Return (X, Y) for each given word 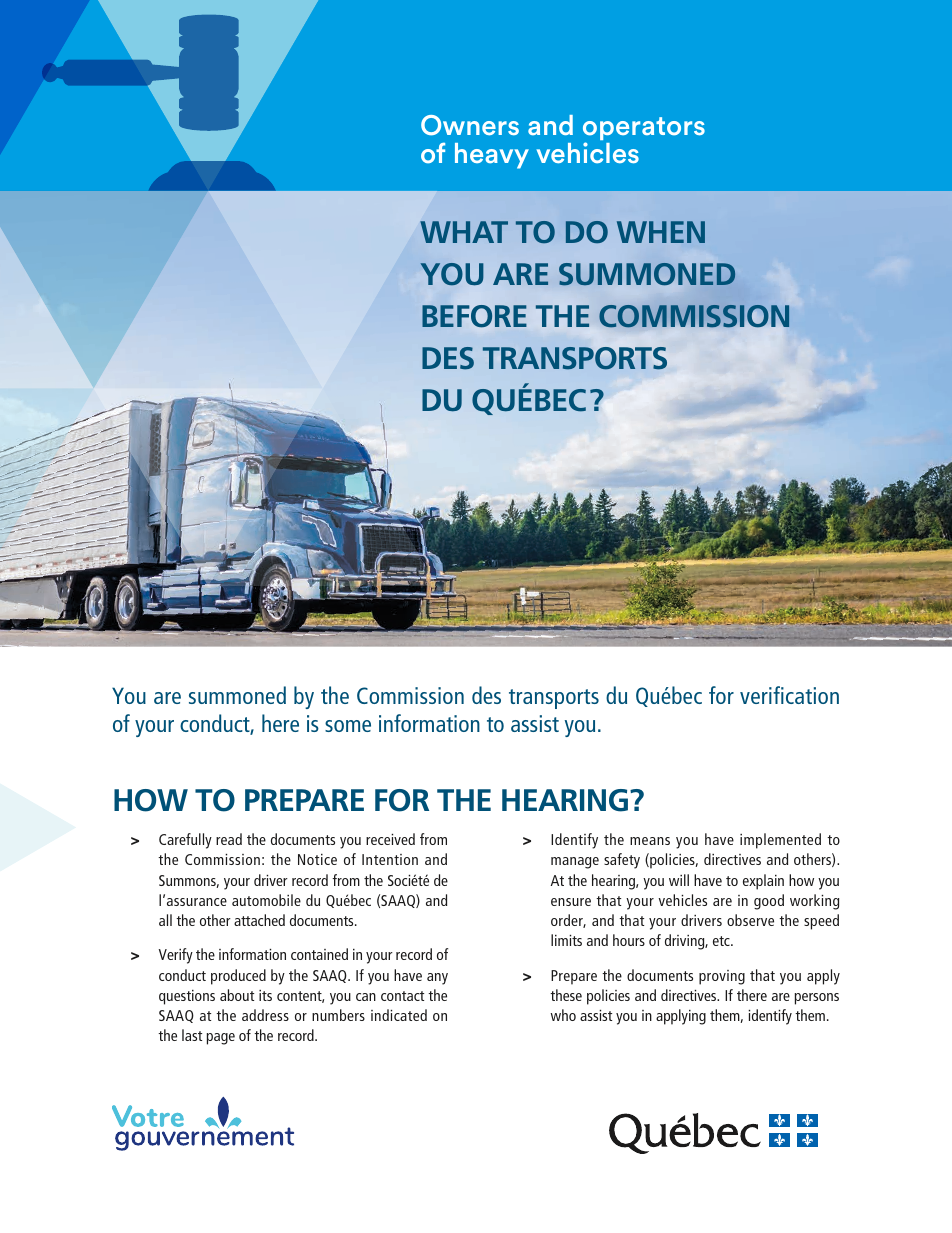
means (650, 841)
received (390, 839)
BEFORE (474, 316)
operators (644, 130)
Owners (470, 125)
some (348, 726)
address (265, 1015)
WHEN (661, 232)
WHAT (464, 232)
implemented (780, 841)
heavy (492, 156)
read (229, 839)
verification (789, 695)
